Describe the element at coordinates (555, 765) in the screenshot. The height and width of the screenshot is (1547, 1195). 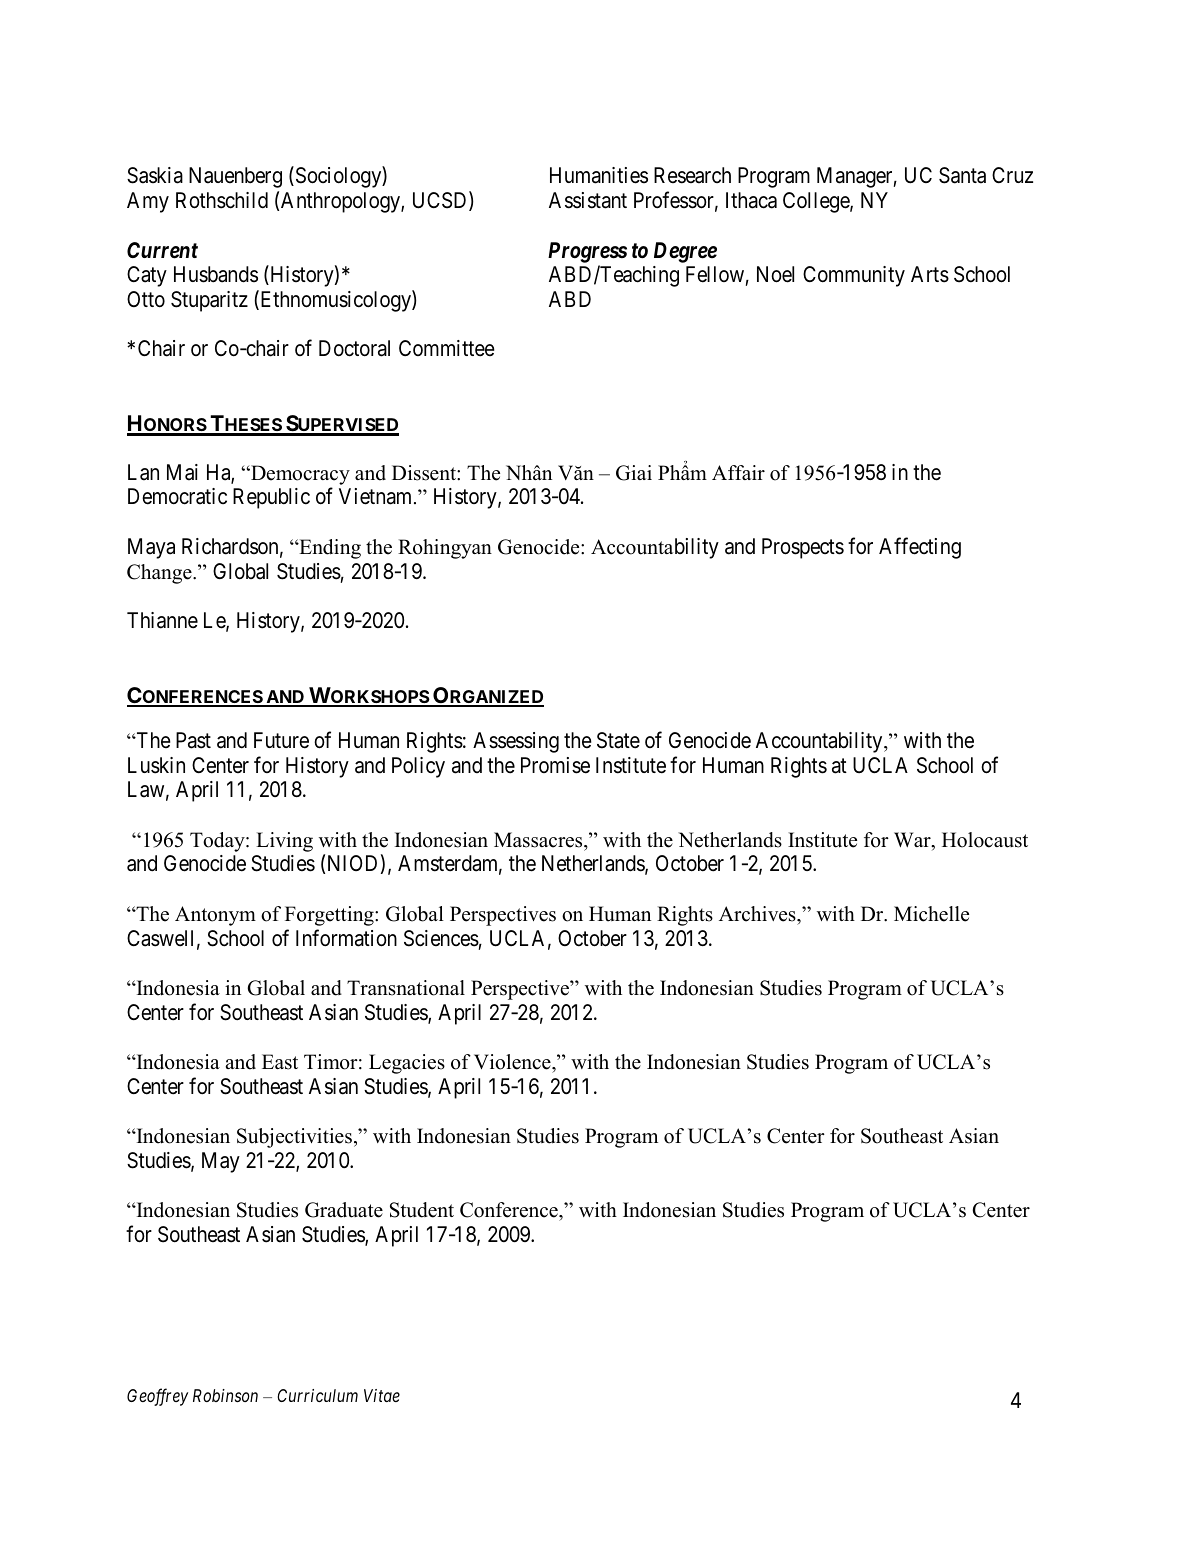
I see `Promise` at that location.
